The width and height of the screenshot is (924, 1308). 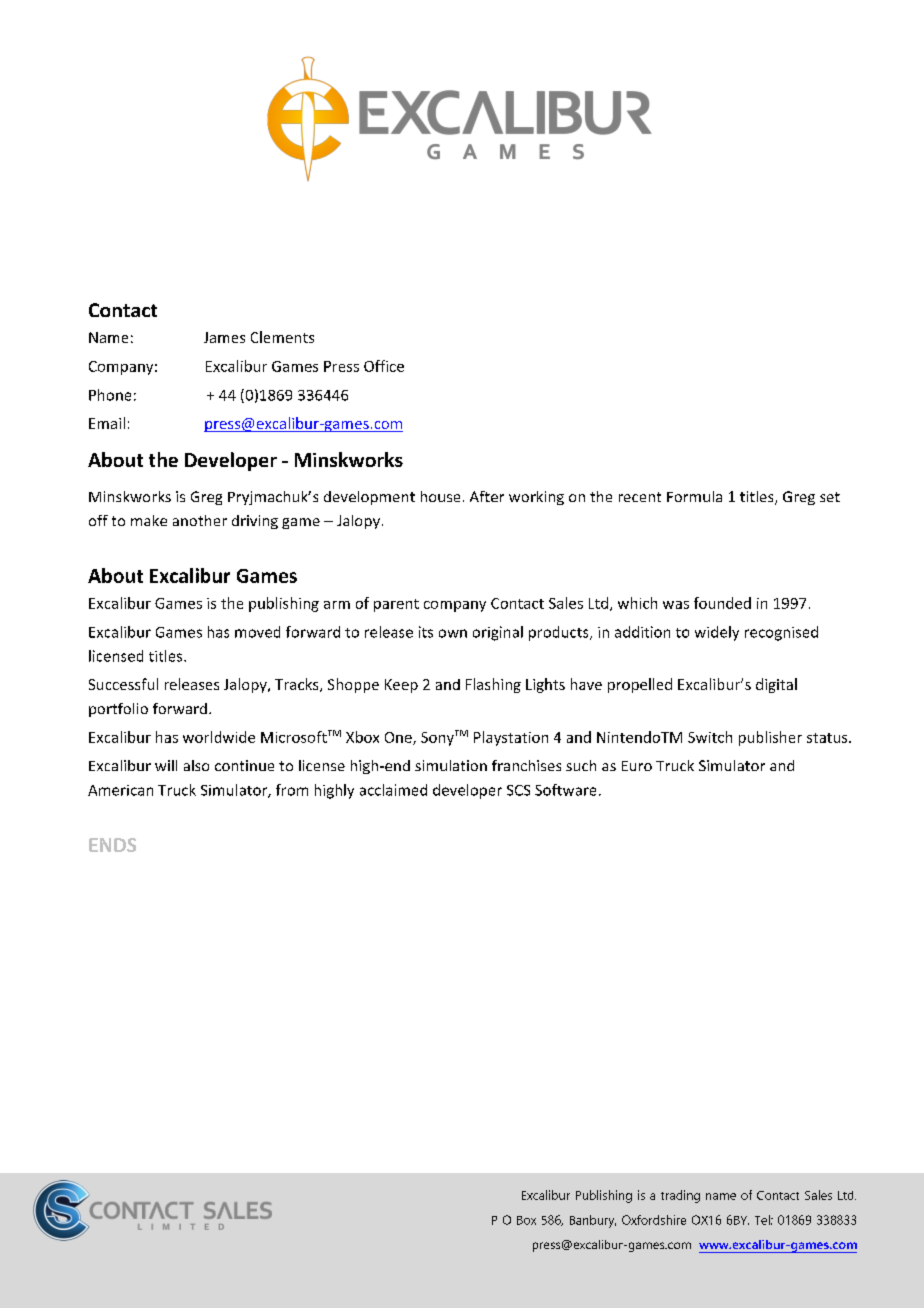 What do you see at coordinates (776, 685) in the screenshot?
I see `digital` at bounding box center [776, 685].
